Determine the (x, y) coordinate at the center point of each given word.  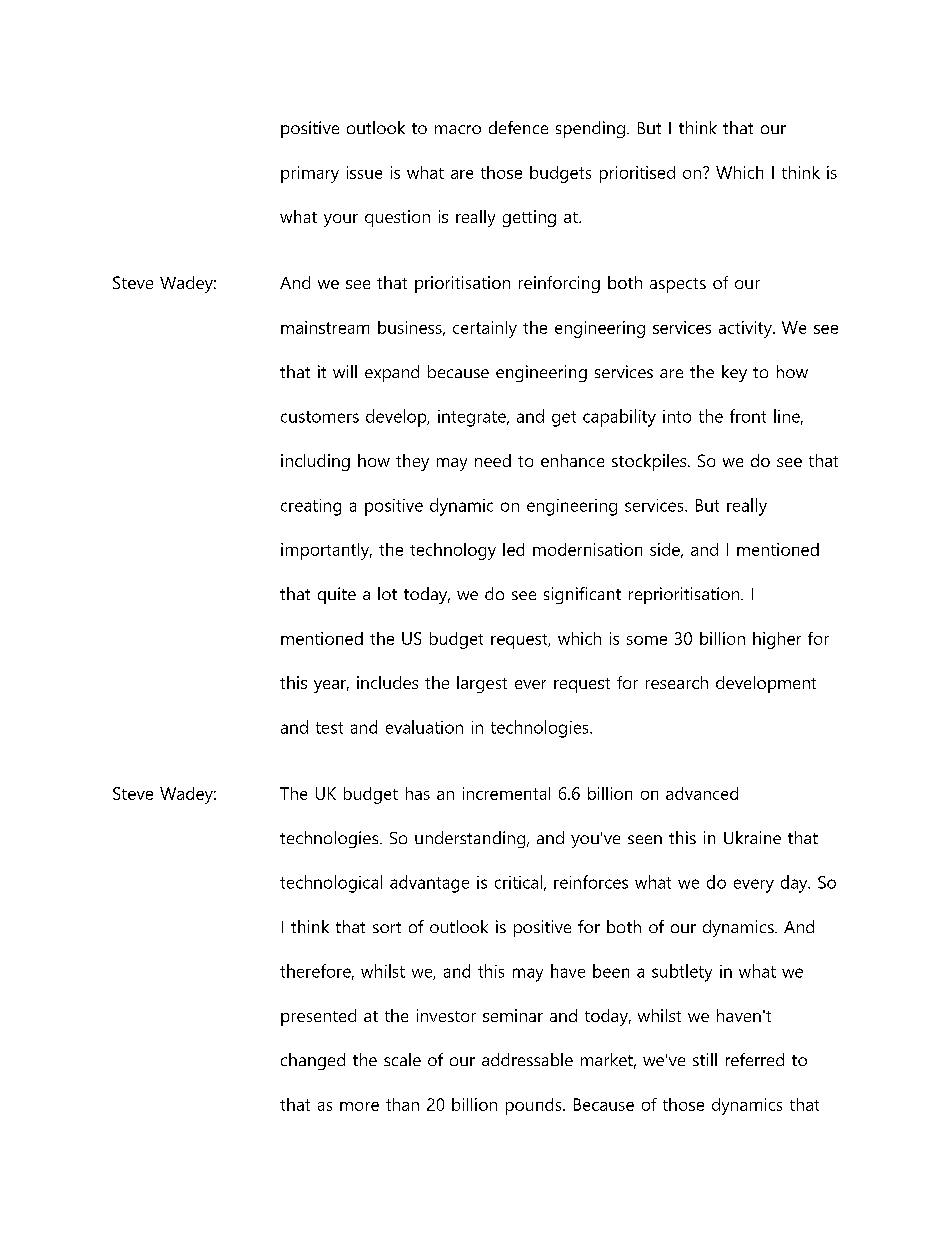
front (748, 416)
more (359, 1106)
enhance (572, 460)
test (329, 728)
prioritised (637, 174)
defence (518, 127)
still (705, 1059)
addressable (527, 1059)
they (412, 462)
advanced (702, 793)
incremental (506, 793)
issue (364, 172)
